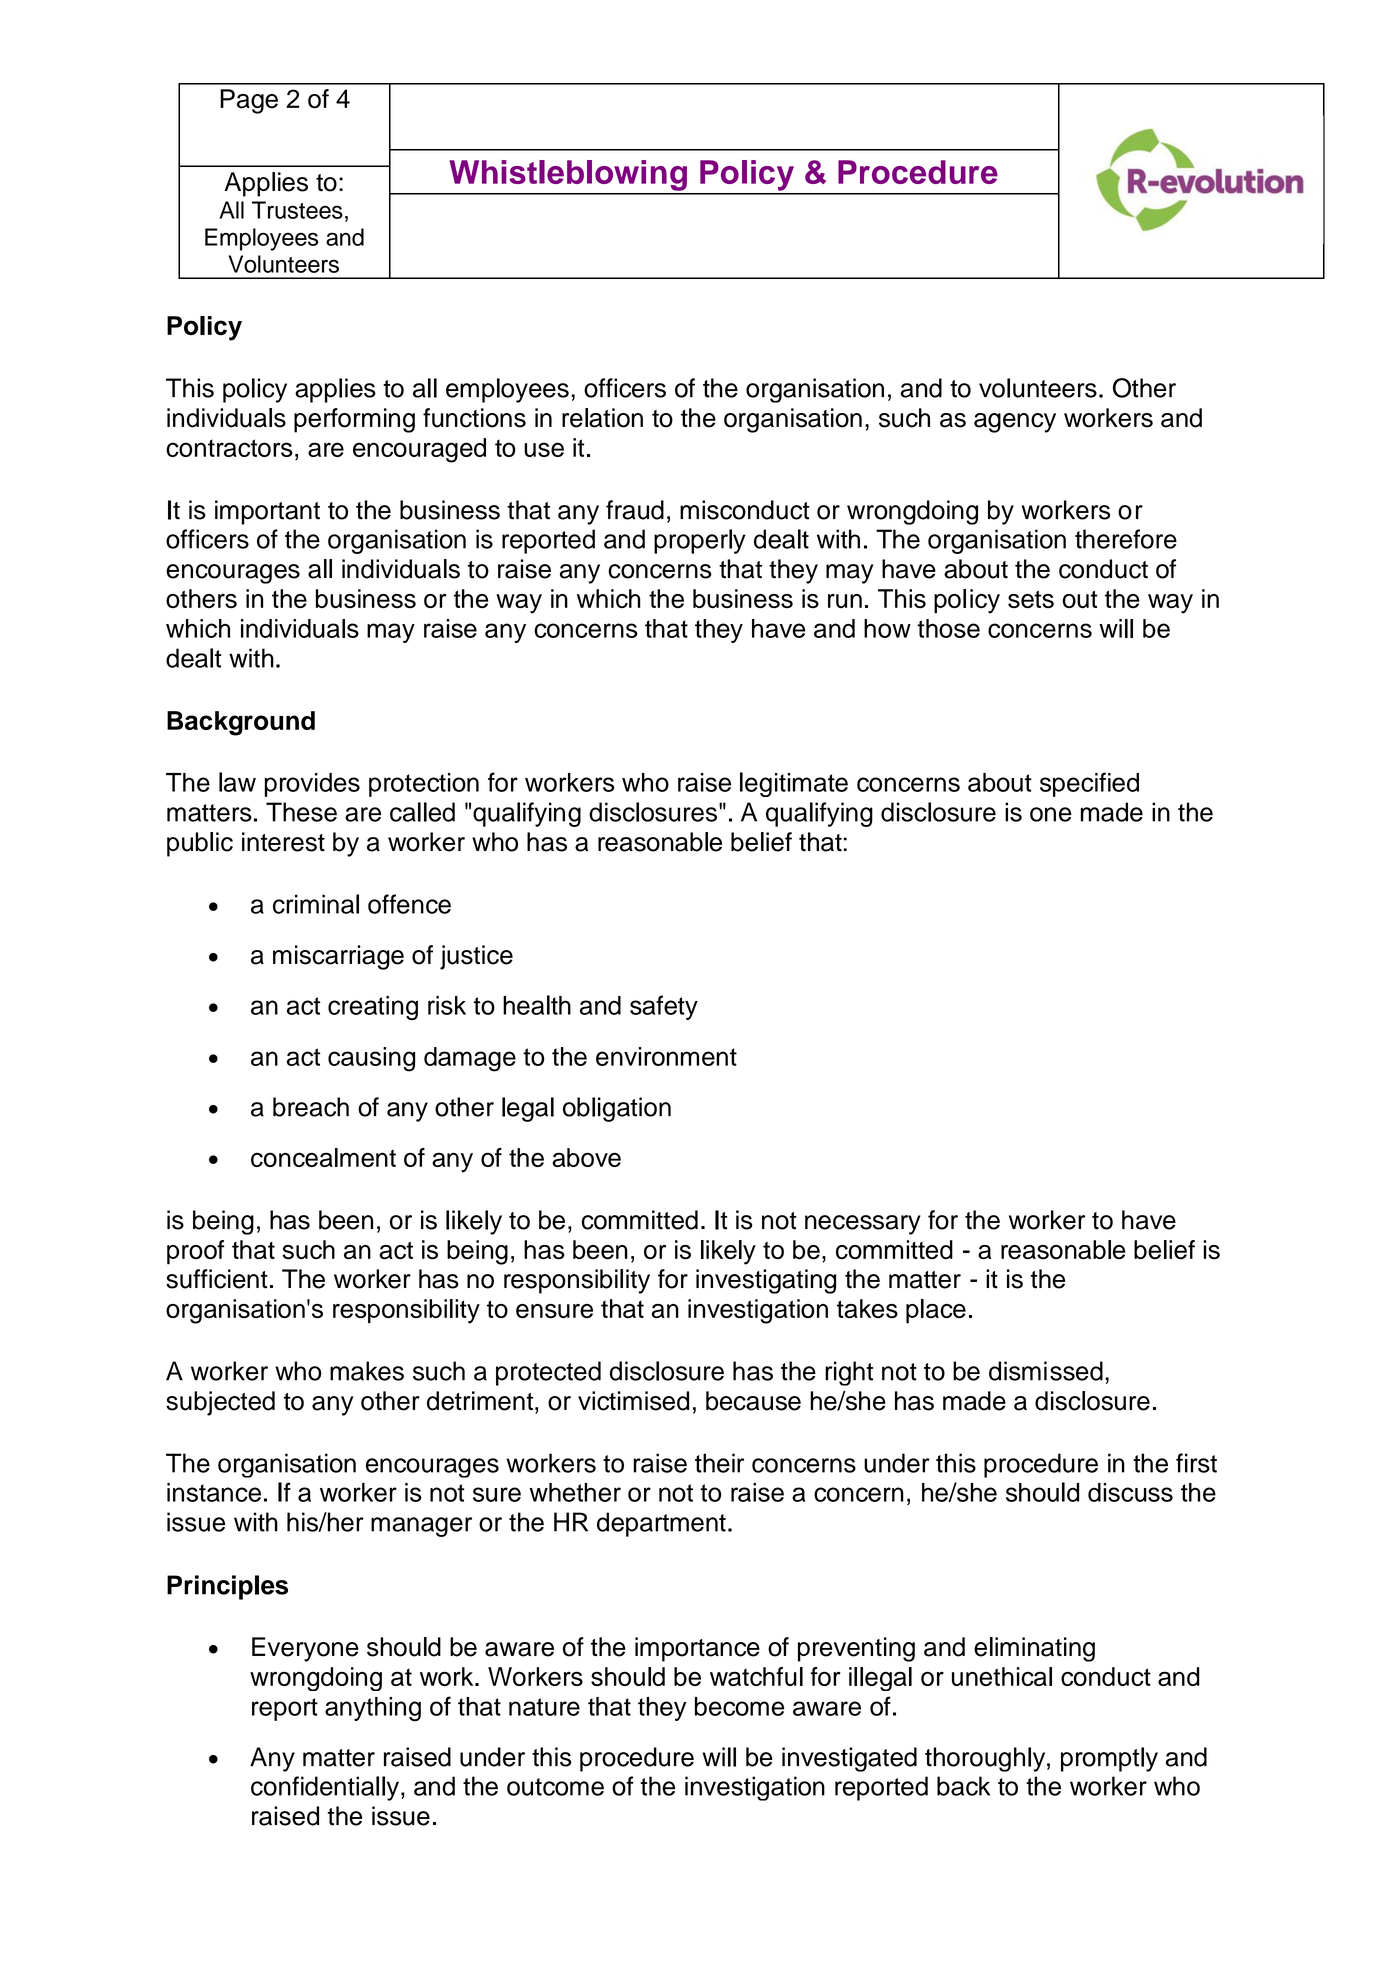 This screenshot has height=1970, width=1393. I want to click on Trustees, so click(297, 210).
